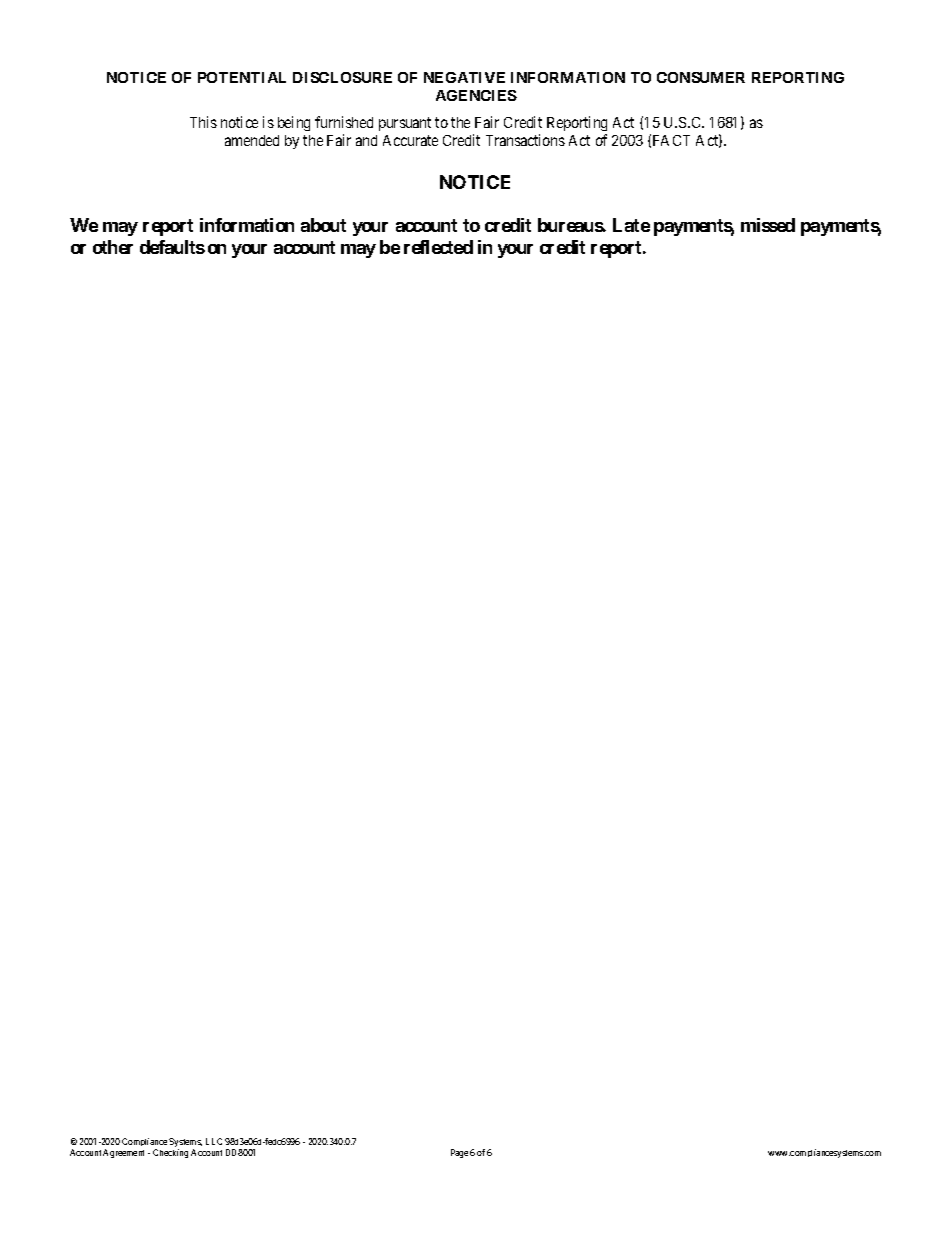  Describe the element at coordinates (323, 225) in the image. I see `about` at that location.
